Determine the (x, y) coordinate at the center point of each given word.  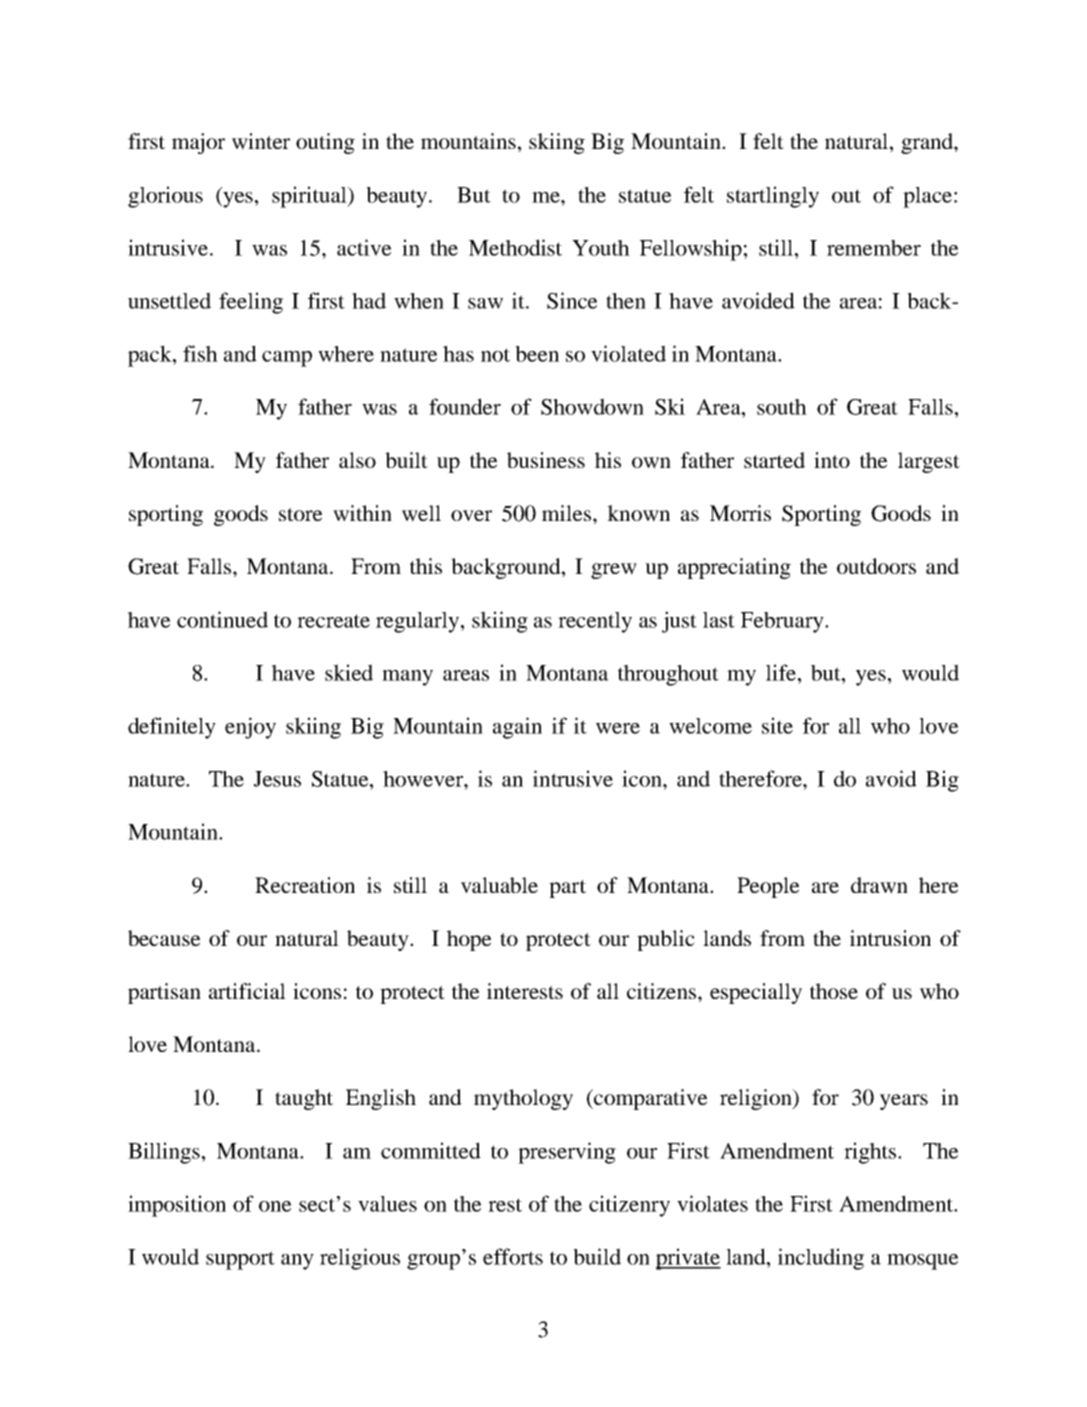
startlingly (773, 197)
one (275, 1206)
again (517, 728)
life (782, 672)
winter (261, 141)
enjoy (250, 728)
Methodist (515, 247)
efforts (513, 1256)
